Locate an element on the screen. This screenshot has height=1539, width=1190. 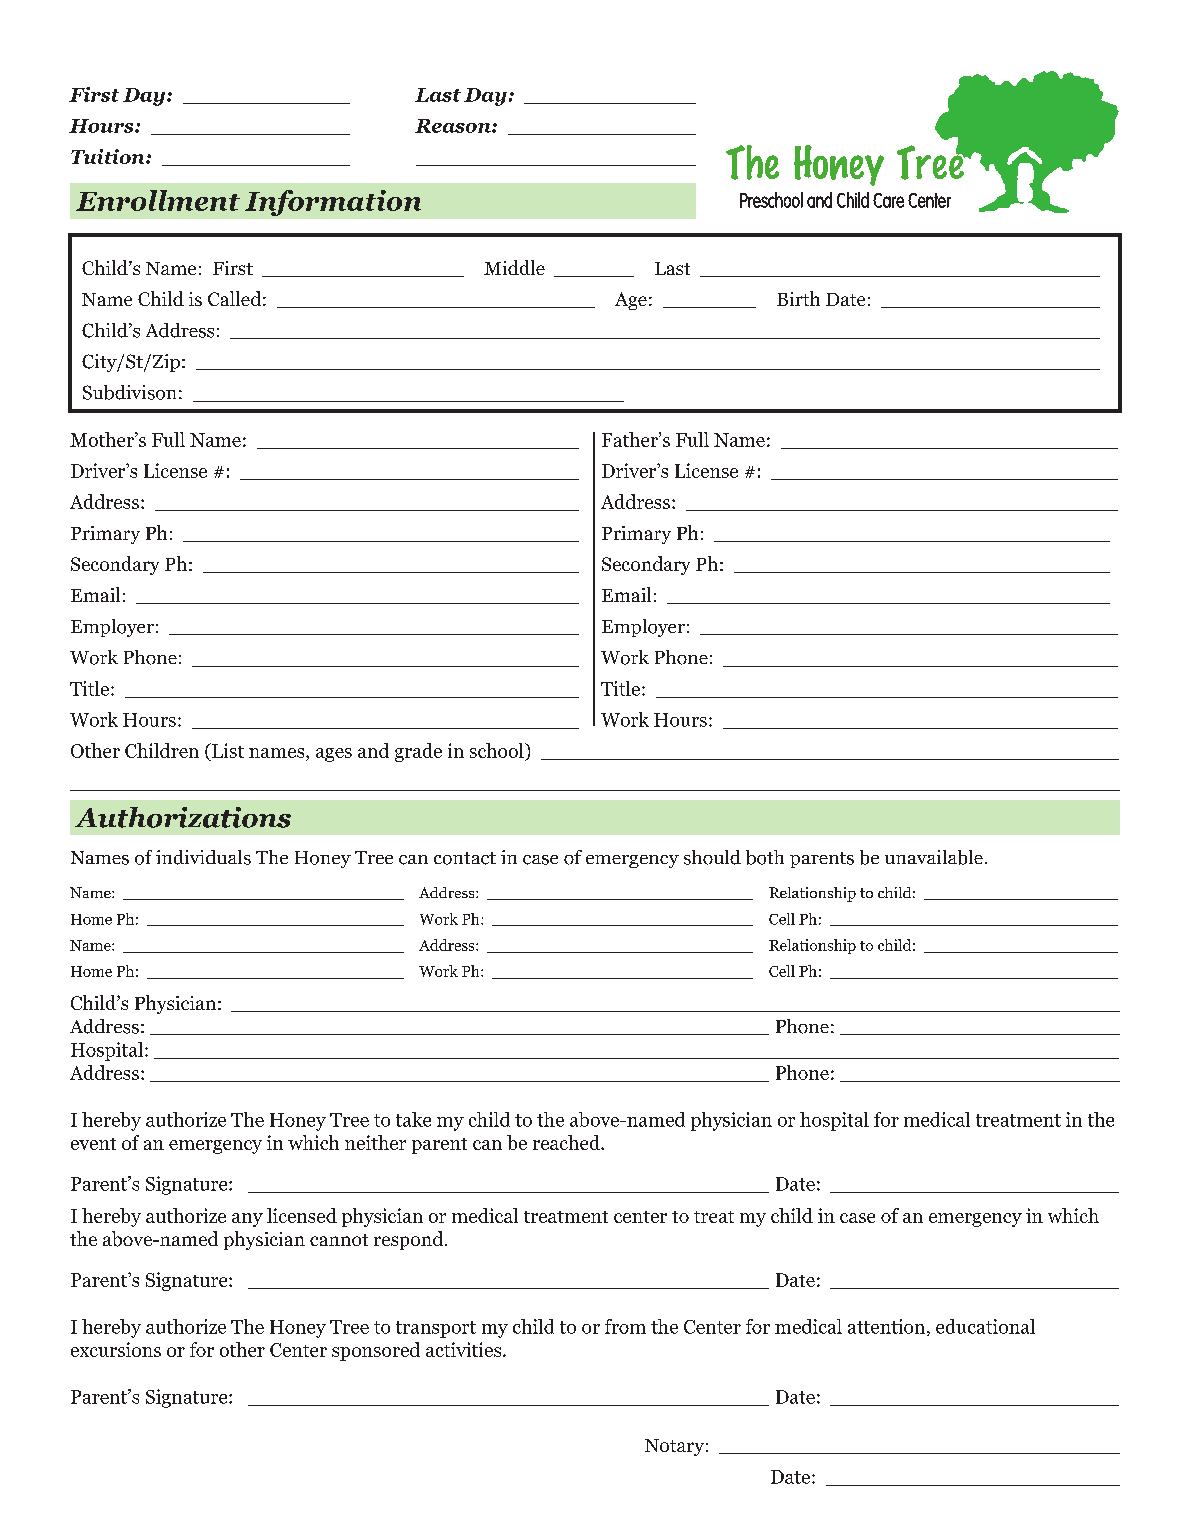
unavailable is located at coordinates (934, 857).
